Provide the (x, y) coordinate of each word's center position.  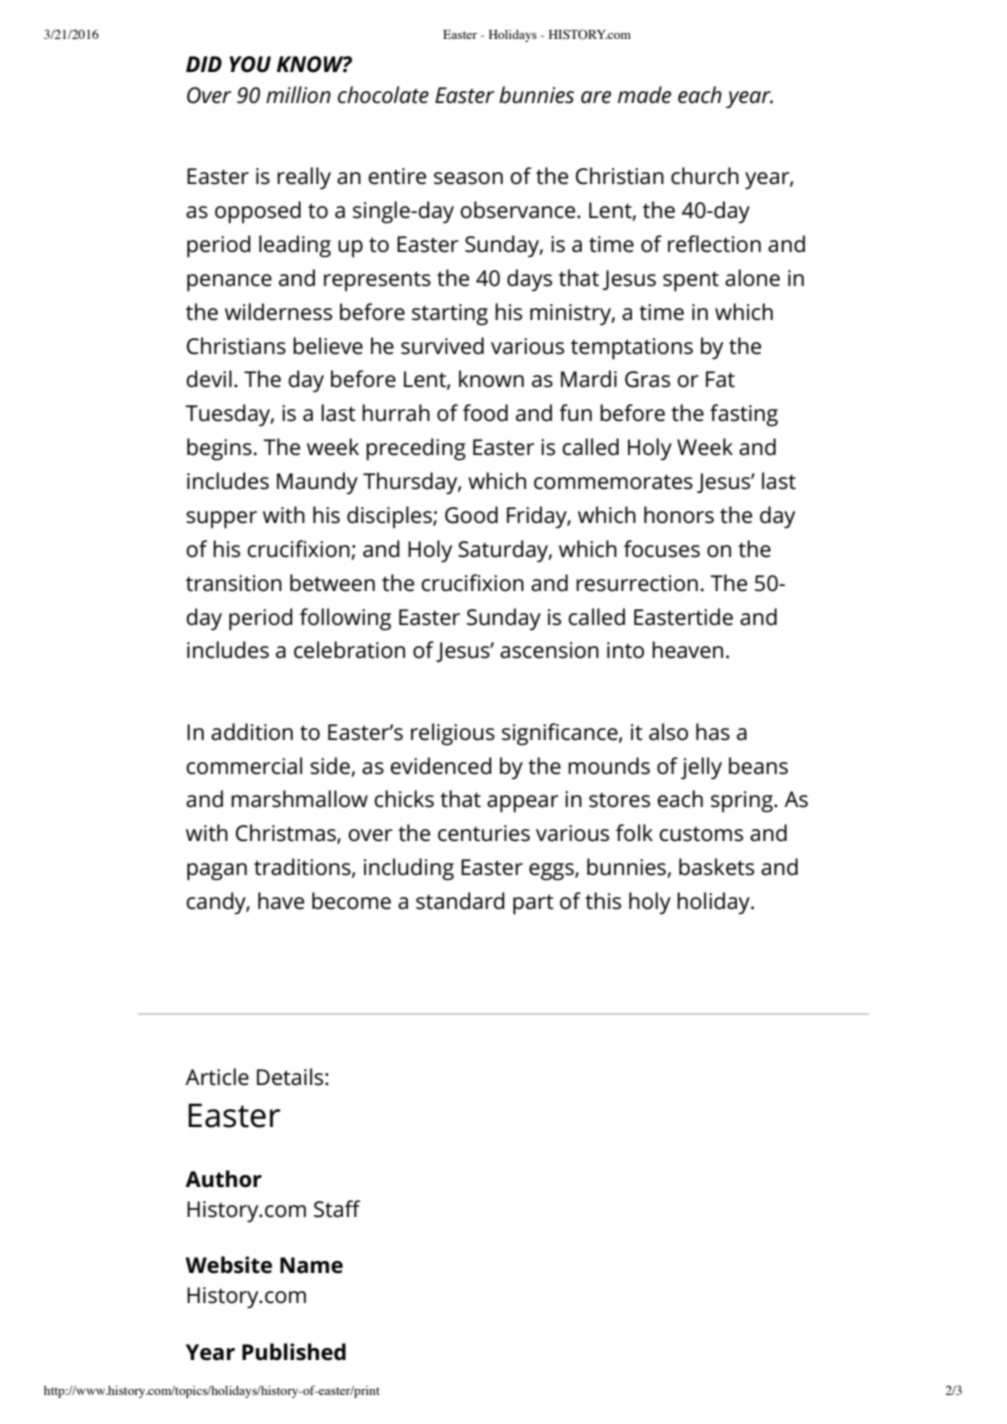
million (298, 94)
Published (294, 1352)
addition (252, 732)
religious (453, 734)
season (468, 178)
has (713, 732)
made (644, 95)
